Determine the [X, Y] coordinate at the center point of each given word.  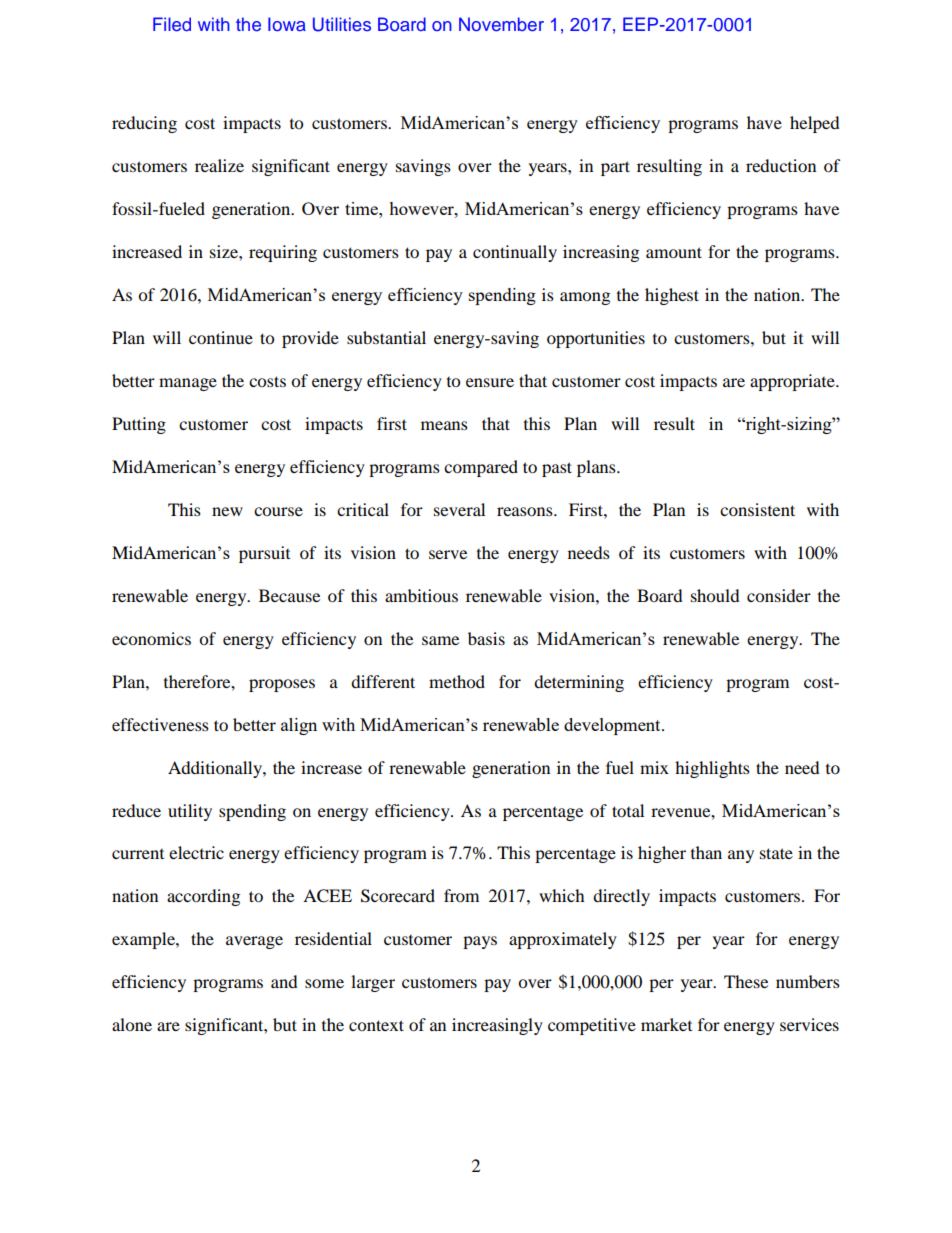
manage [188, 384]
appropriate [793, 382]
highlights [712, 769]
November [501, 24]
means [444, 425]
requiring [283, 253]
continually [515, 253]
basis [486, 638]
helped [815, 124]
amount [674, 252]
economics [151, 638]
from [461, 895]
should [715, 595]
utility [190, 812]
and [284, 981]
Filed [172, 24]
